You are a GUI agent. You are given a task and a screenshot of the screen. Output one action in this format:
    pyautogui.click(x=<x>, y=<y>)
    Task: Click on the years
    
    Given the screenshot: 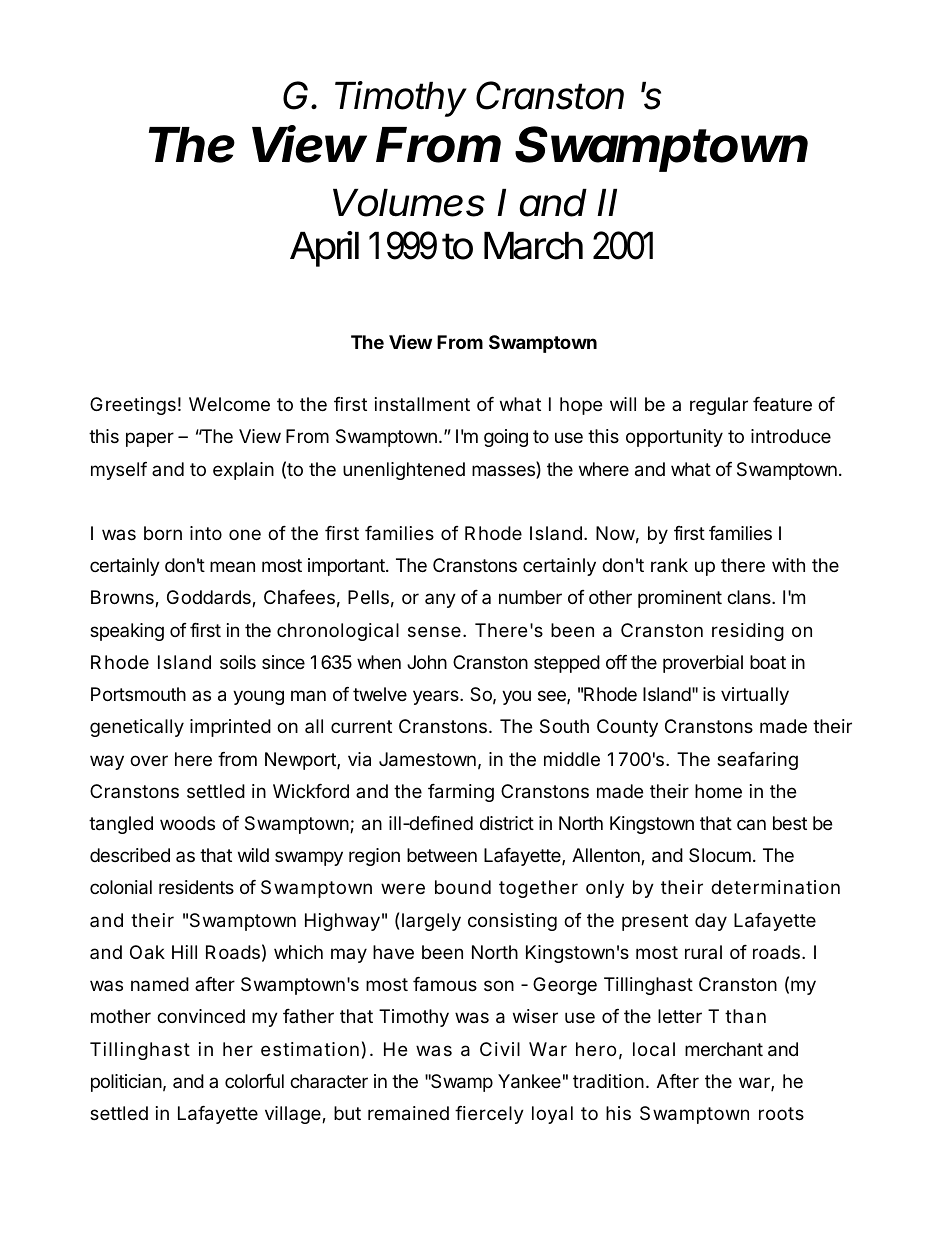 What is the action you would take?
    pyautogui.click(x=437, y=697)
